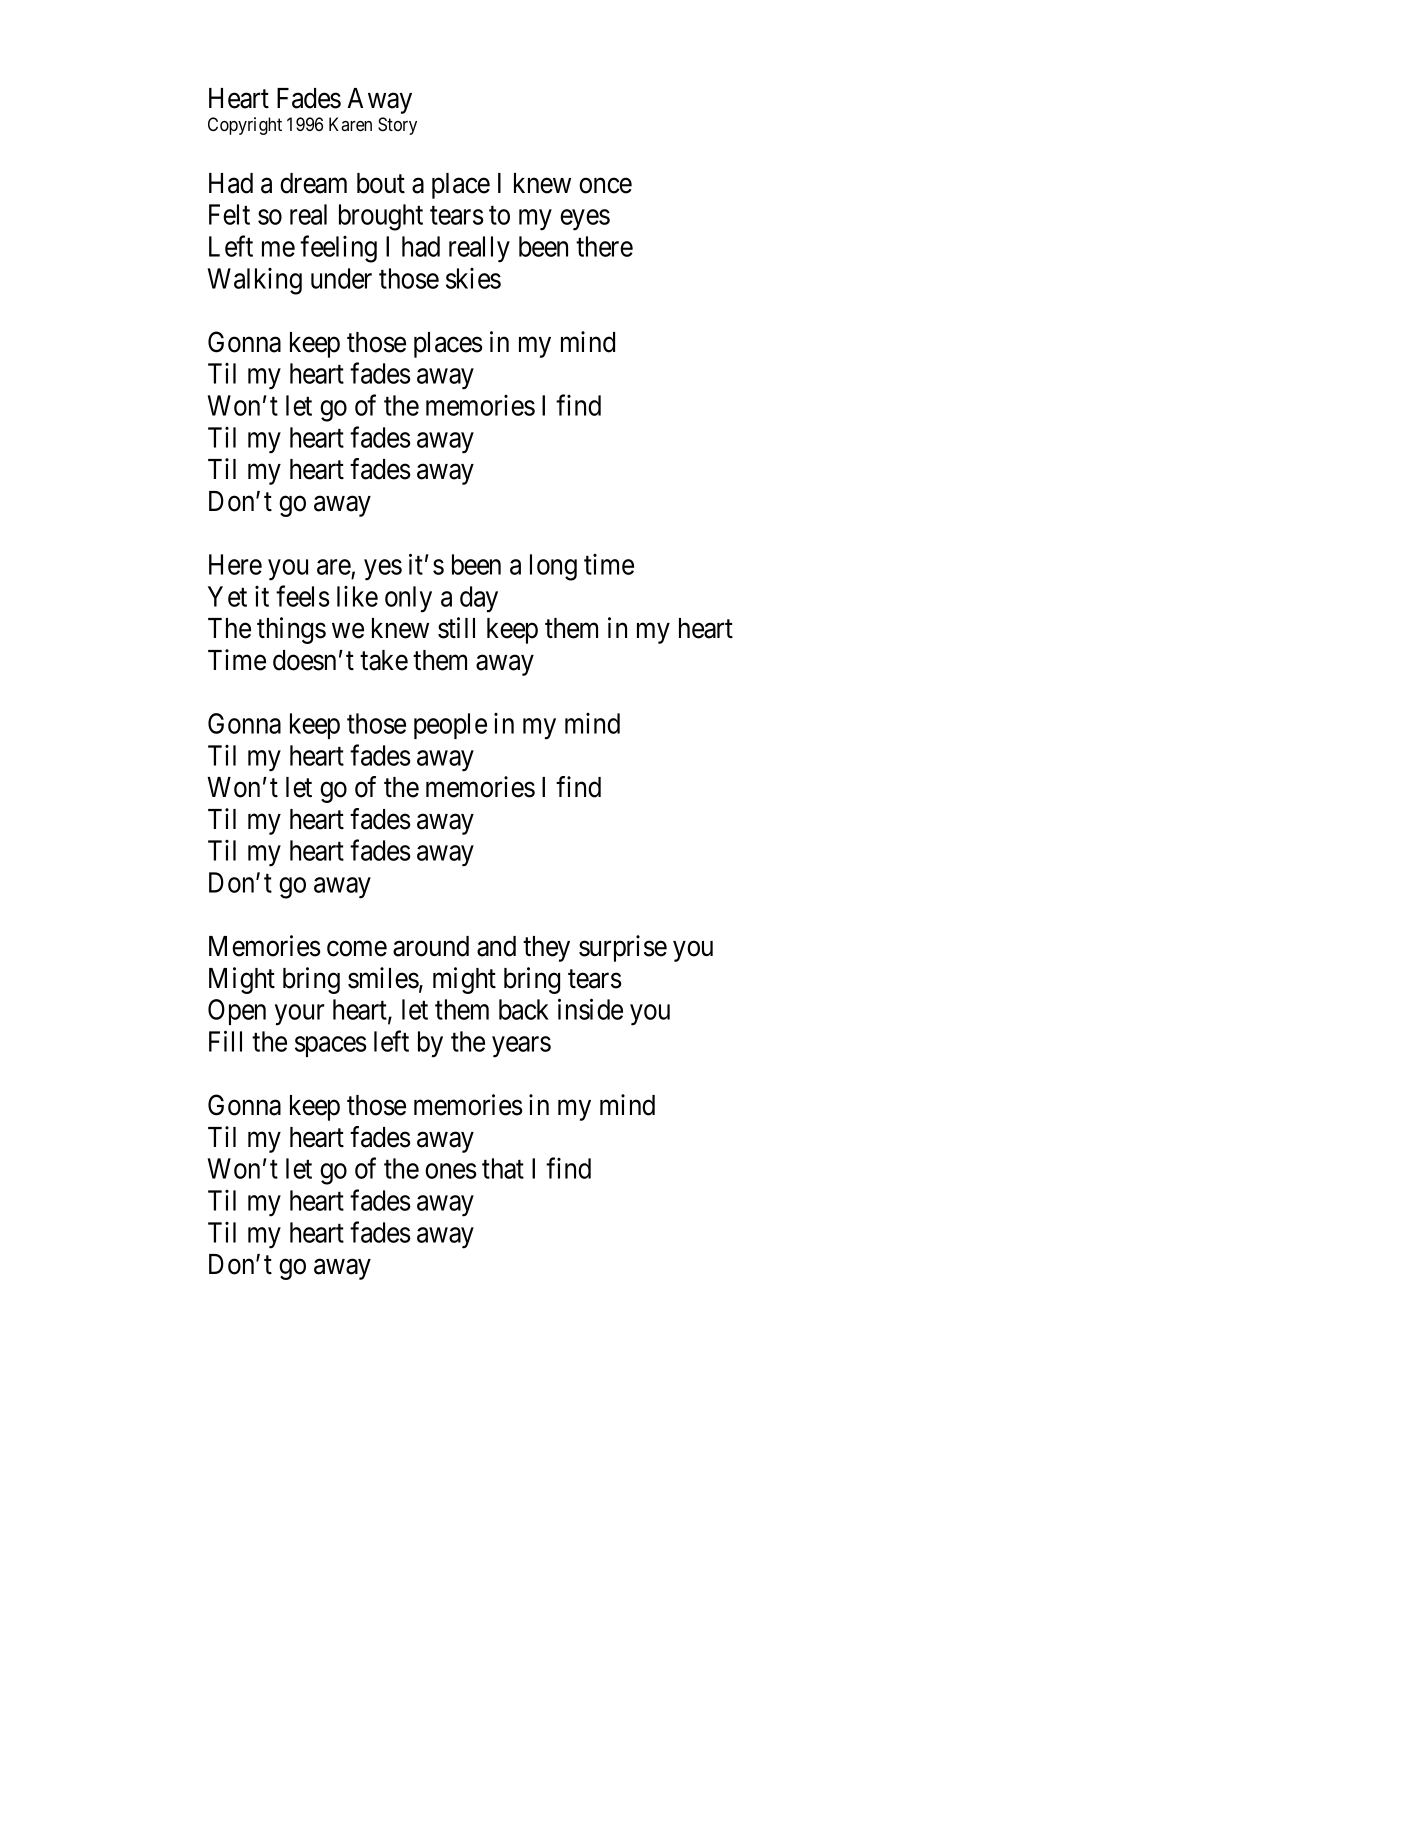 The image size is (1410, 1825). What do you see at coordinates (456, 628) in the screenshot?
I see `still` at bounding box center [456, 628].
